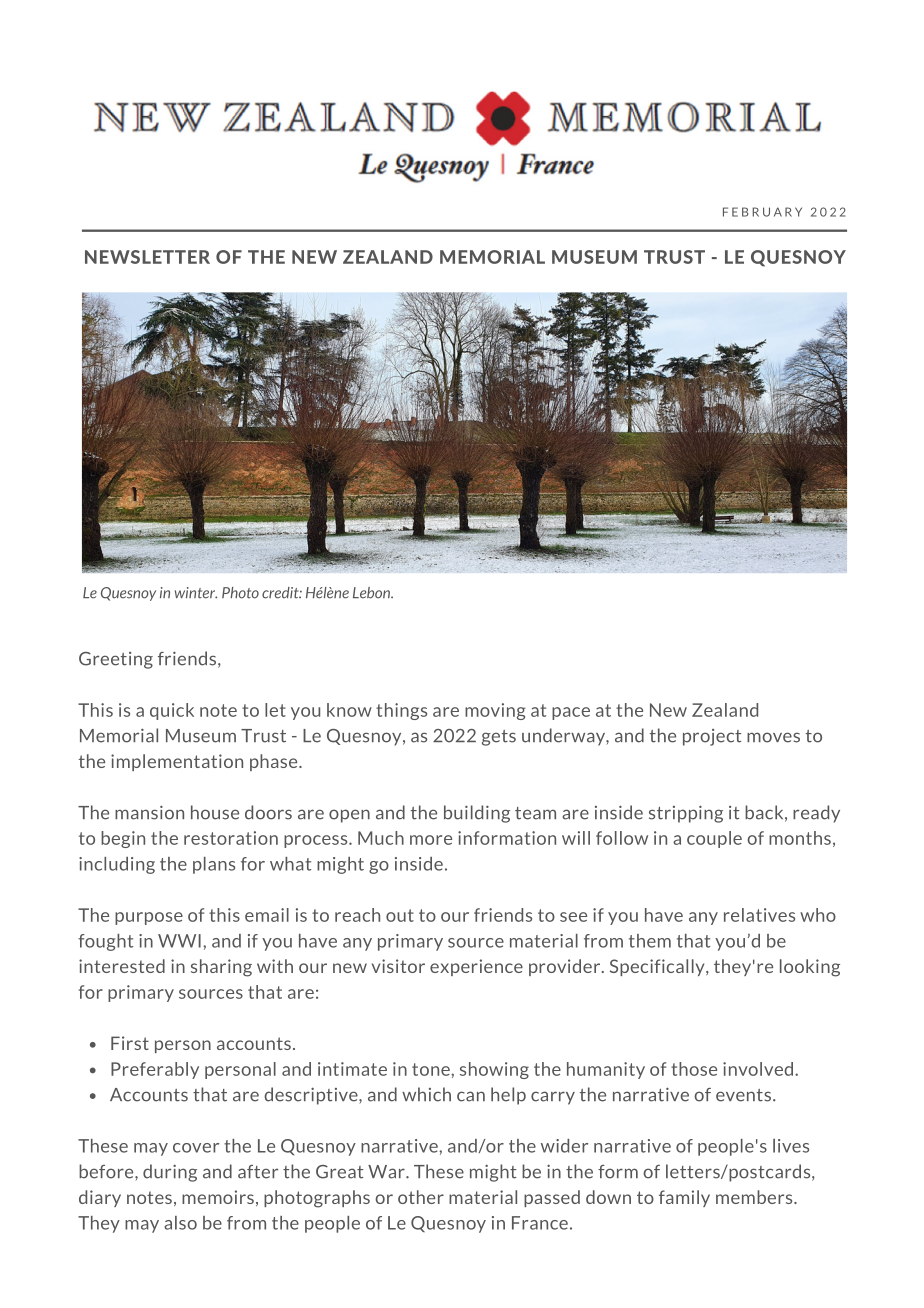 Image resolution: width=924 pixels, height=1308 pixels. Describe the element at coordinates (196, 593) in the image. I see `winter` at that location.
